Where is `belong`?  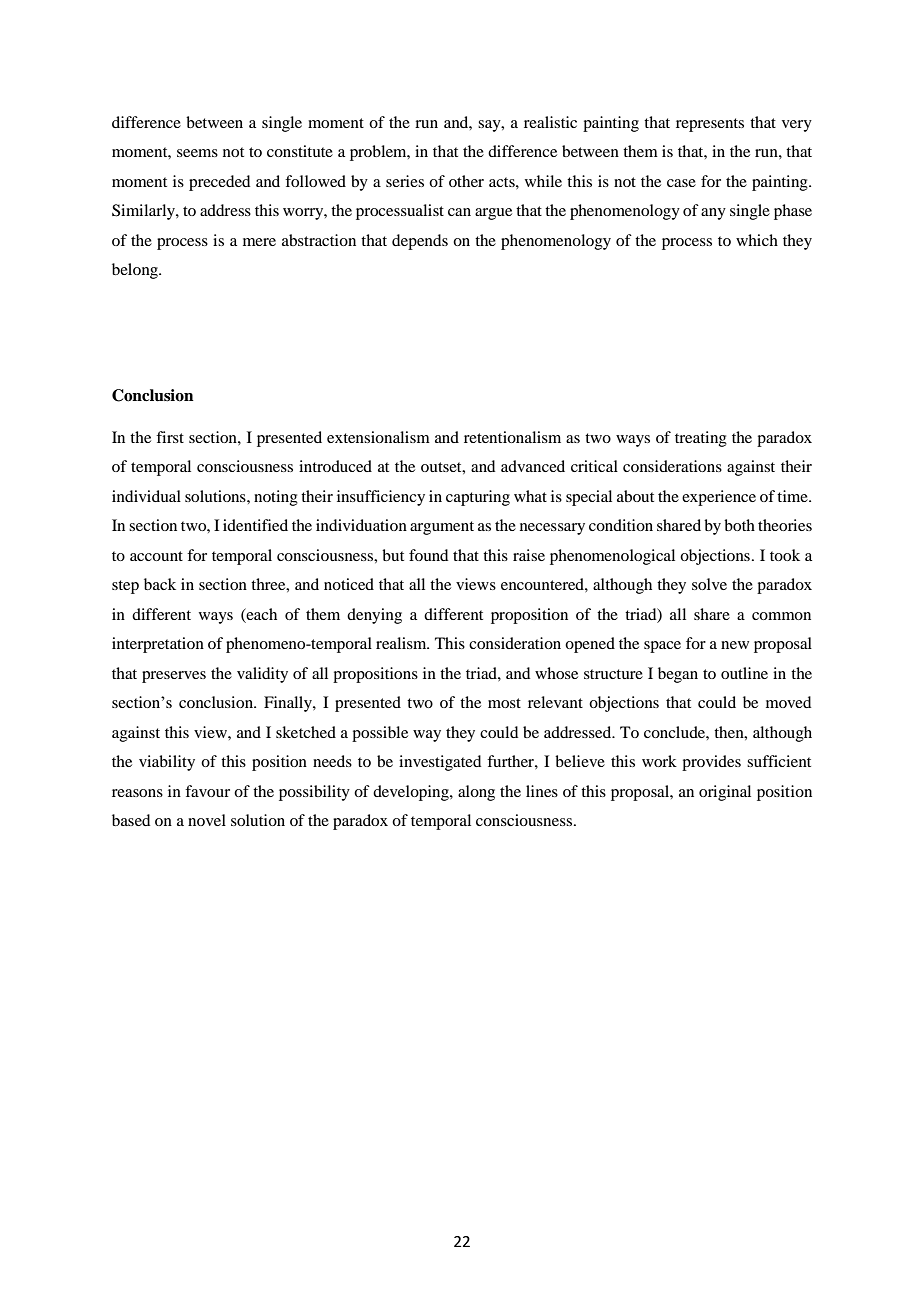
belong is located at coordinates (136, 271).
